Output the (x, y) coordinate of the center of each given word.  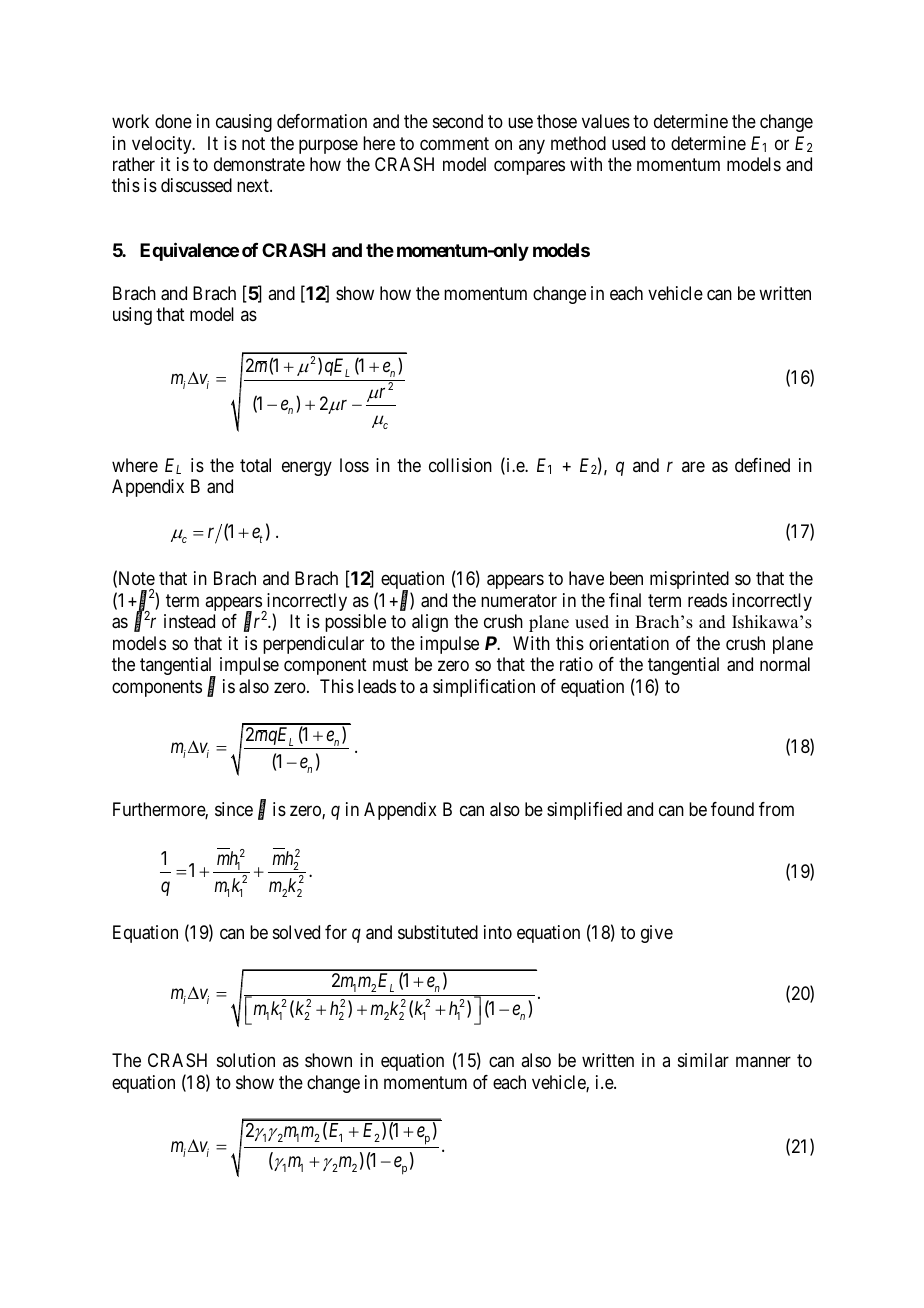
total (255, 465)
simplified (584, 811)
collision (460, 465)
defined (762, 465)
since (234, 809)
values (606, 121)
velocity (163, 145)
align (430, 623)
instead (189, 621)
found (732, 809)
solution (246, 1060)
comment (454, 143)
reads (707, 600)
